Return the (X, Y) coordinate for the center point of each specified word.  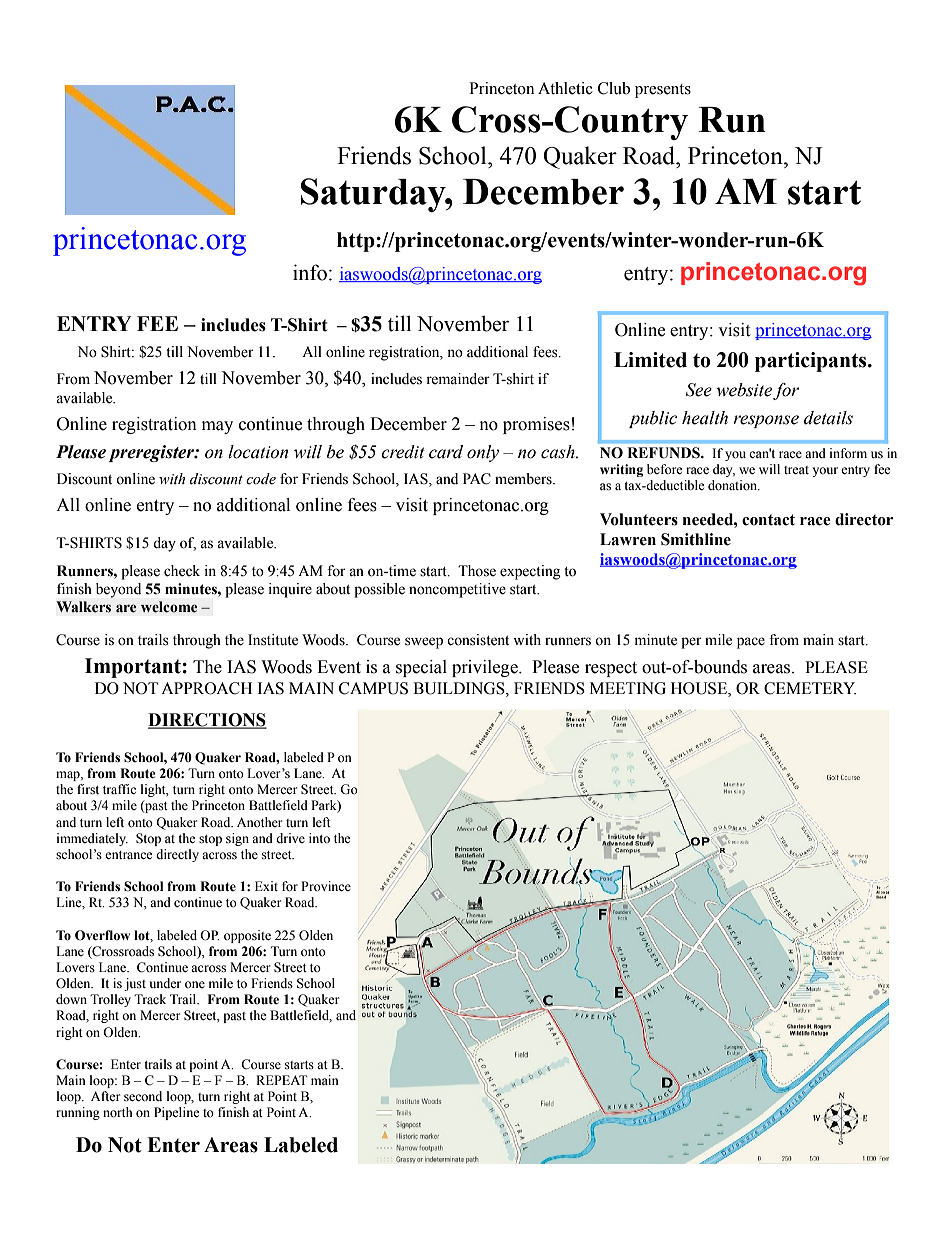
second (143, 1096)
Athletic (565, 88)
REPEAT (282, 1080)
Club (614, 88)
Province (326, 886)
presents (663, 91)
